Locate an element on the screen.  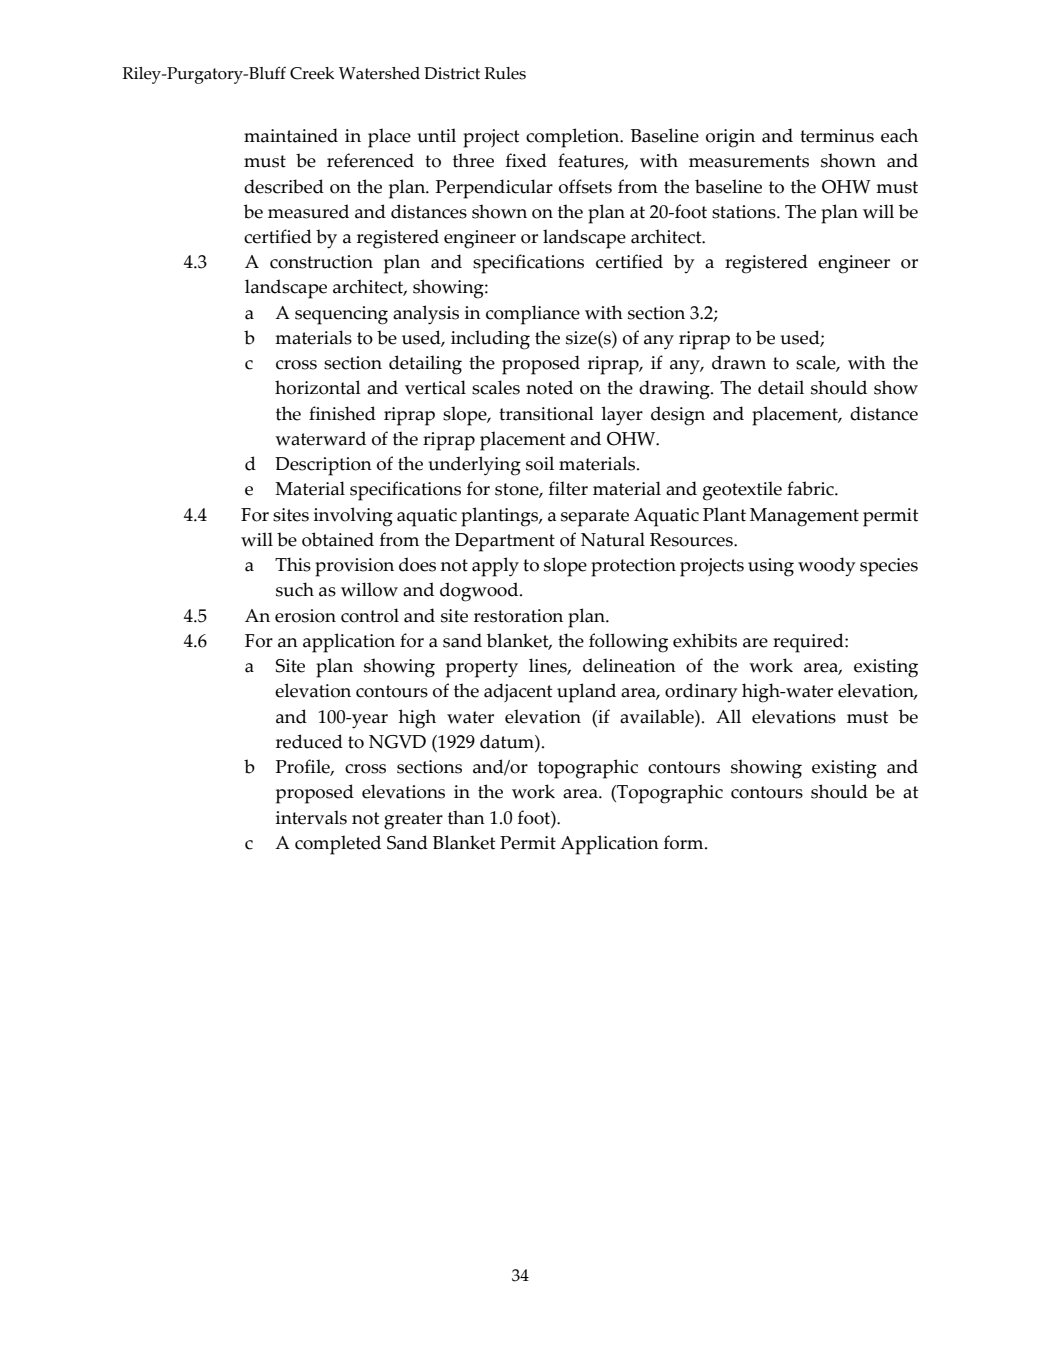
Creek is located at coordinates (312, 73).
